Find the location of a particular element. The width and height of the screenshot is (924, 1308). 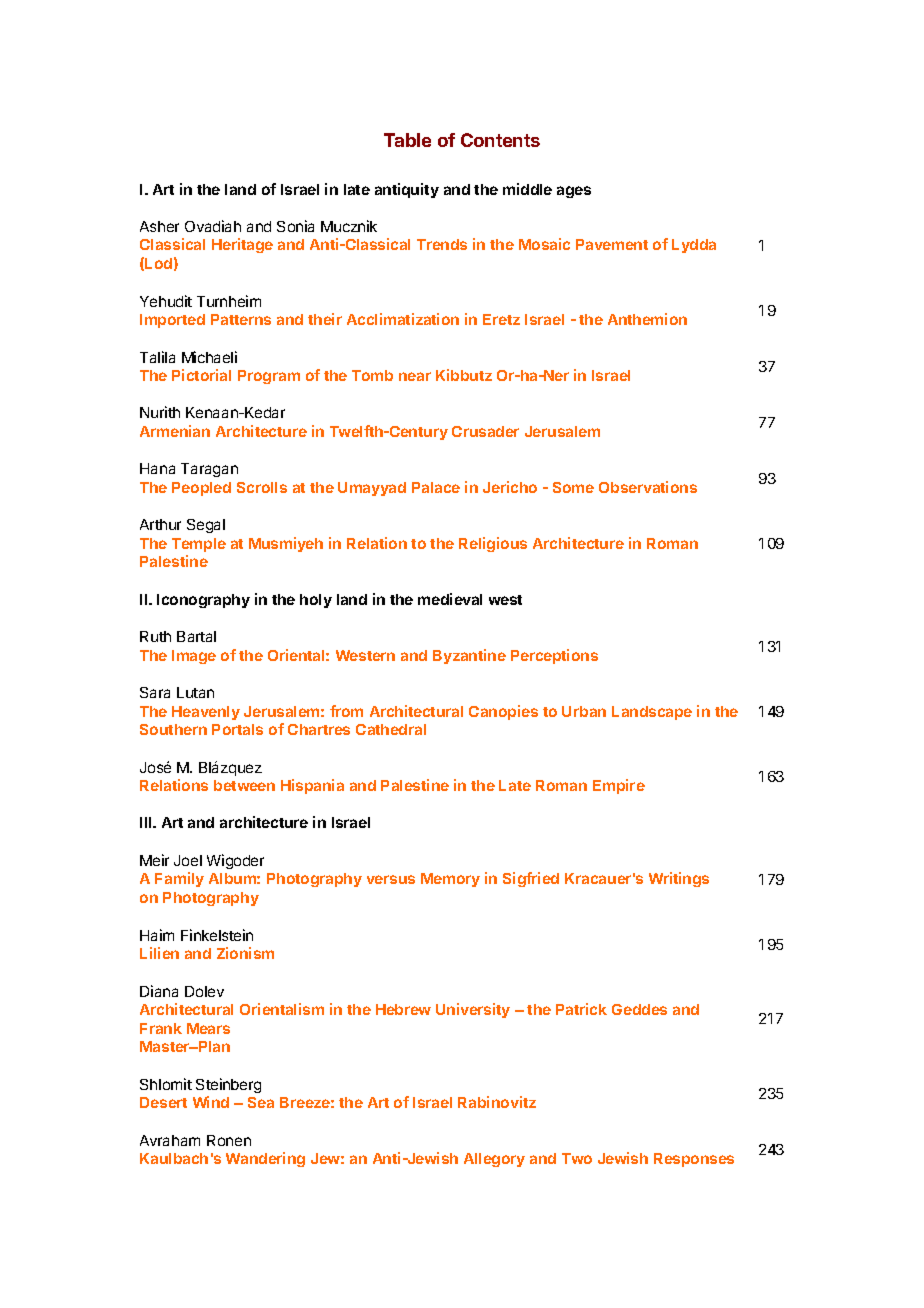

versus is located at coordinates (391, 879).
